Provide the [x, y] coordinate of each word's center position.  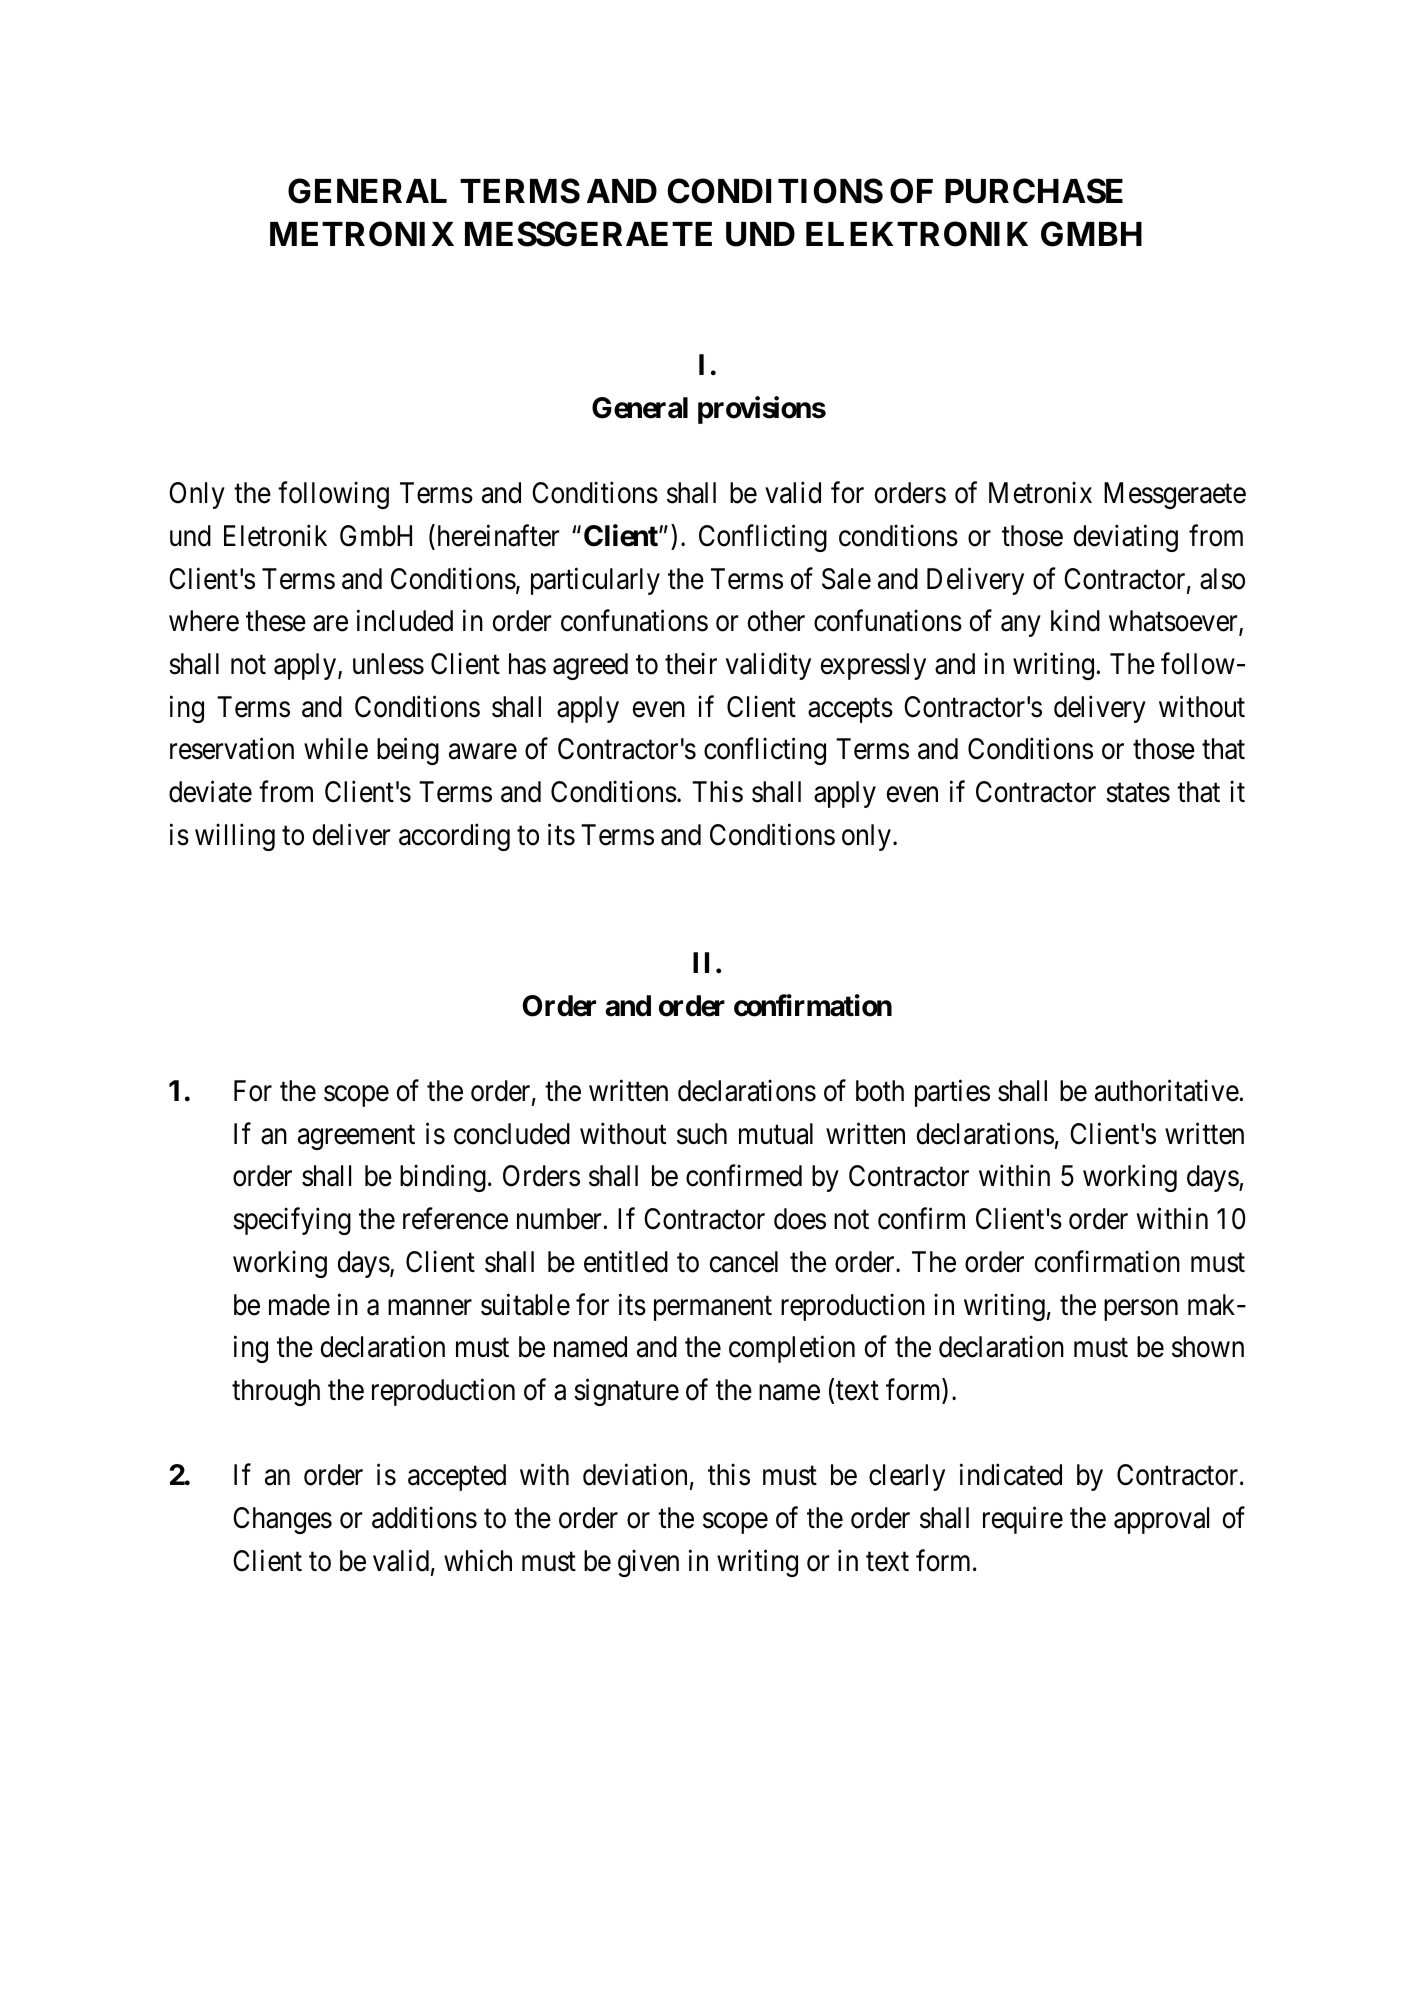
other [776, 621]
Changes [282, 1520]
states [1138, 793]
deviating [1126, 538]
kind [1075, 621]
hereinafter [497, 536]
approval [1161, 1520]
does [800, 1219]
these [276, 621]
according [454, 837]
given [648, 1563]
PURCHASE [1034, 191]
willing [235, 837]
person [1141, 1310]
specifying [292, 1221]
